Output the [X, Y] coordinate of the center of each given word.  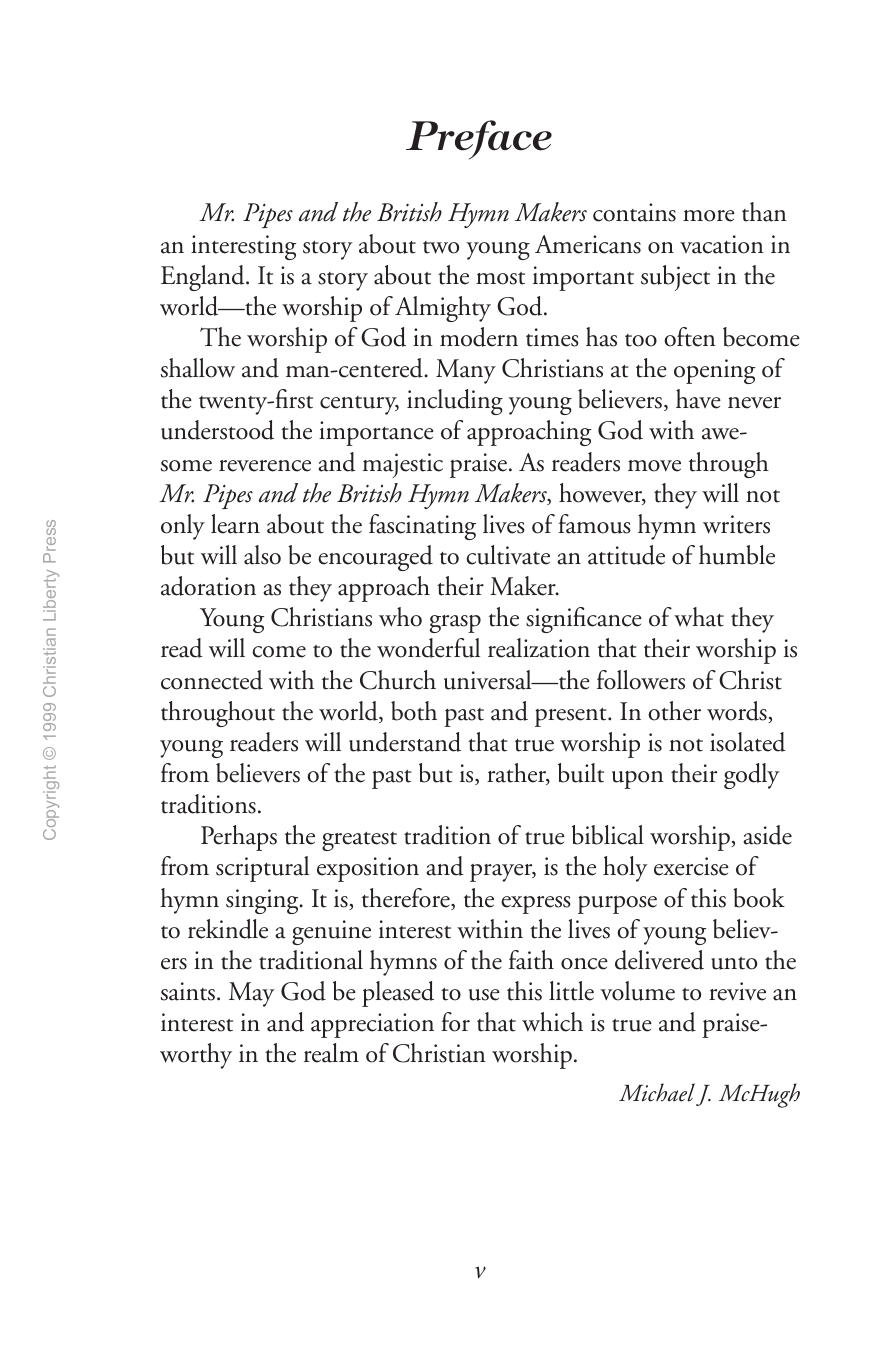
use [484, 995]
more [709, 216]
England [204, 278]
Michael [657, 1092]
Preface [479, 140]
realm [331, 1053]
